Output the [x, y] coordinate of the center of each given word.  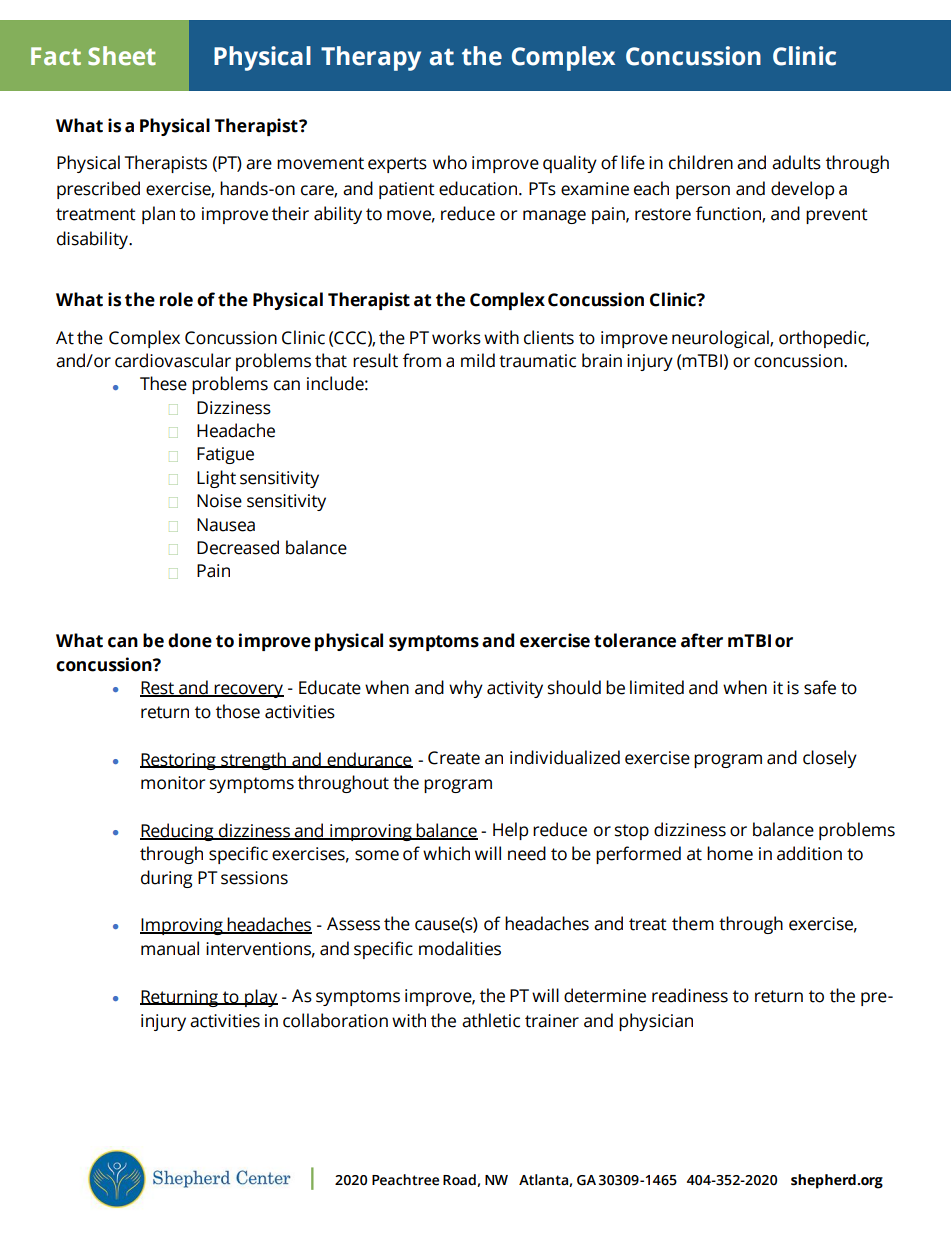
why [466, 689]
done [190, 640]
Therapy [371, 58]
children [701, 162]
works [456, 337]
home [730, 853]
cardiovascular [173, 360]
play [260, 998]
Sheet [122, 56]
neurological [721, 339]
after [702, 640]
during [166, 879]
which [446, 853]
